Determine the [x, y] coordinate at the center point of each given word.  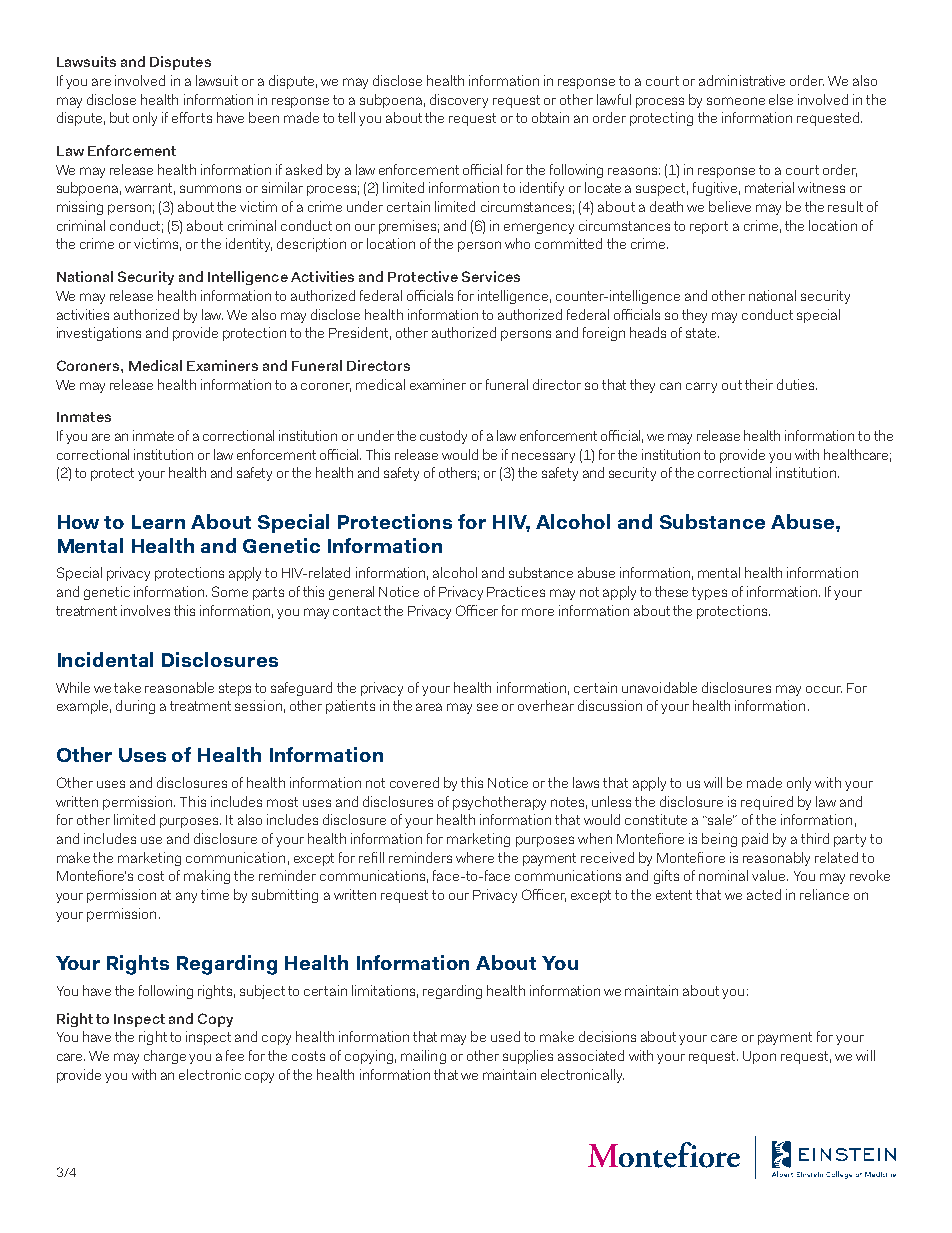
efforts [192, 117]
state [702, 333]
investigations [99, 334]
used [505, 1036]
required [767, 803]
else [781, 99]
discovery [459, 101]
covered [414, 782]
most [282, 802]
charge [165, 1057]
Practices [516, 591]
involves [145, 610]
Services [491, 276]
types [709, 593]
